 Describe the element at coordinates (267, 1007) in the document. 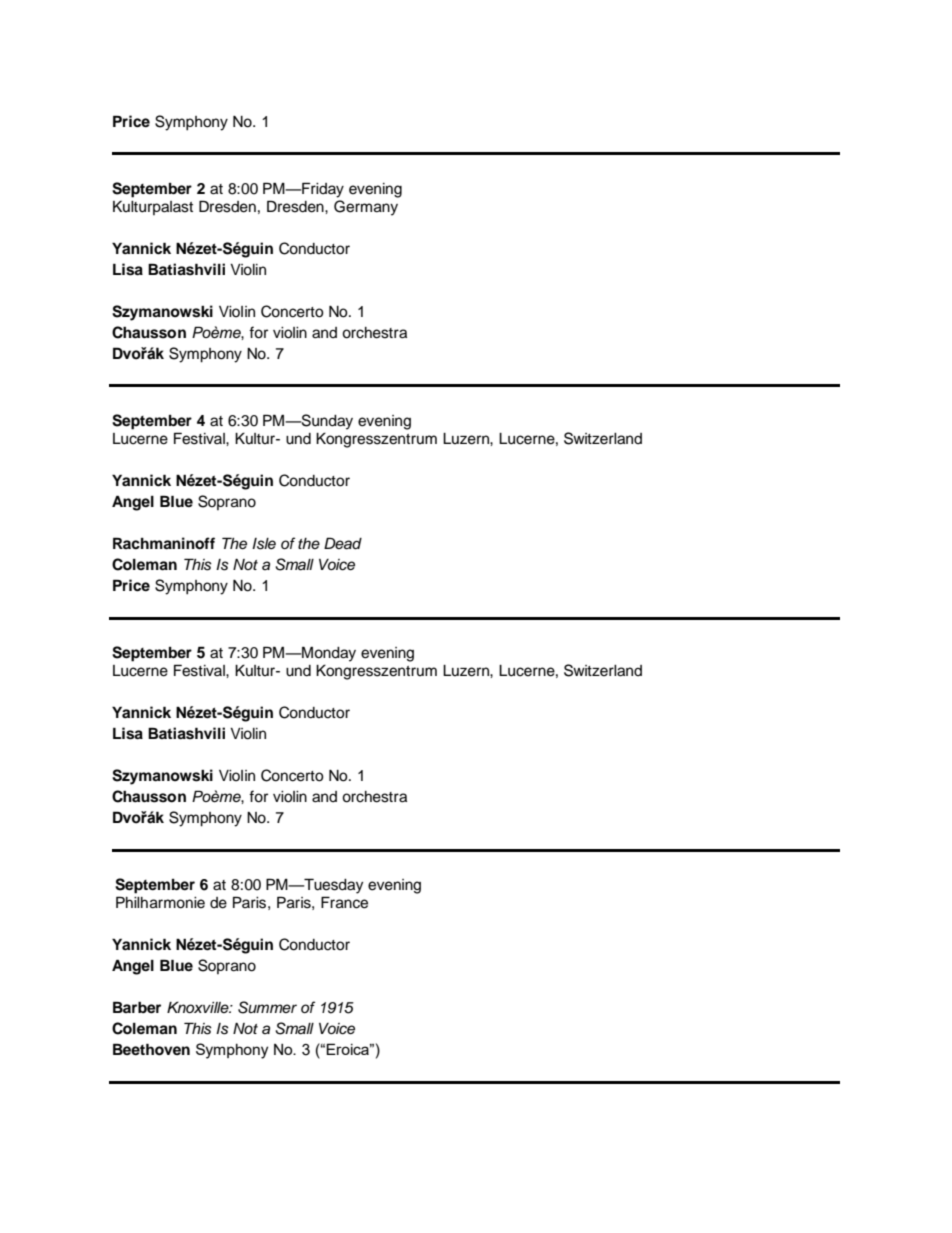

I see `Summer` at that location.
